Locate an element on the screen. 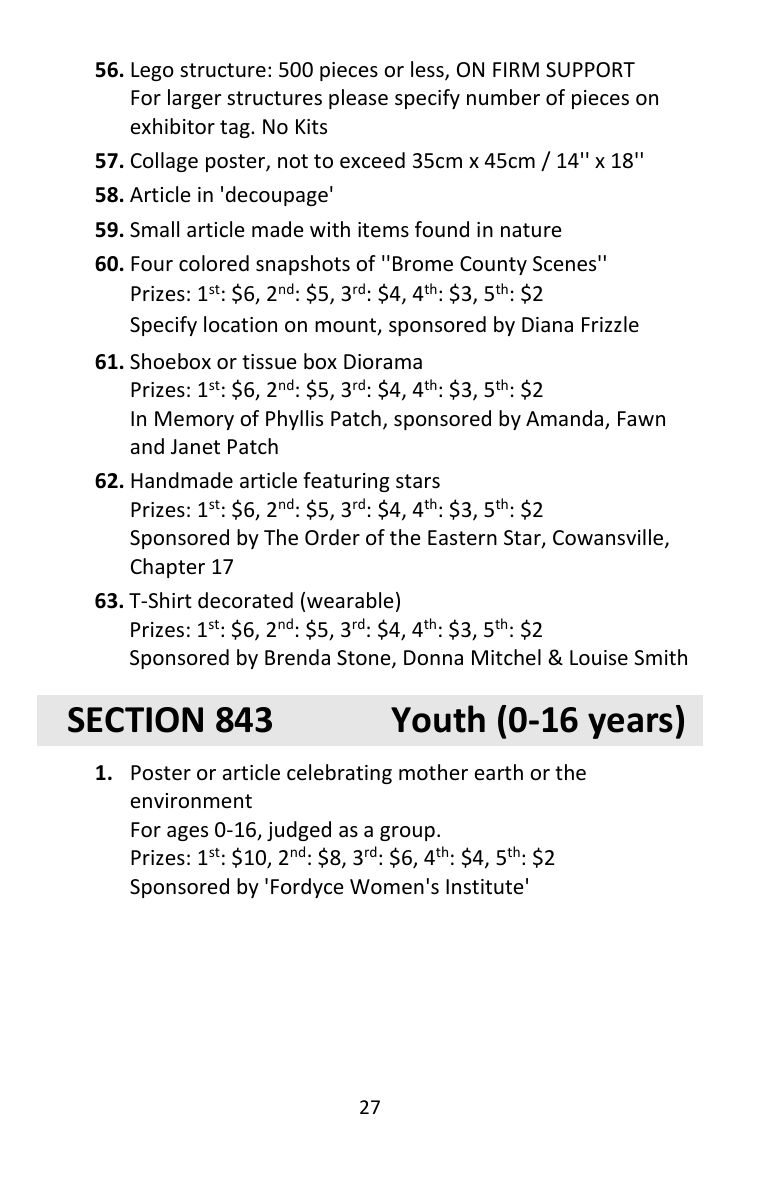 The width and height of the screenshot is (769, 1189). SUPPORT is located at coordinates (590, 70).
